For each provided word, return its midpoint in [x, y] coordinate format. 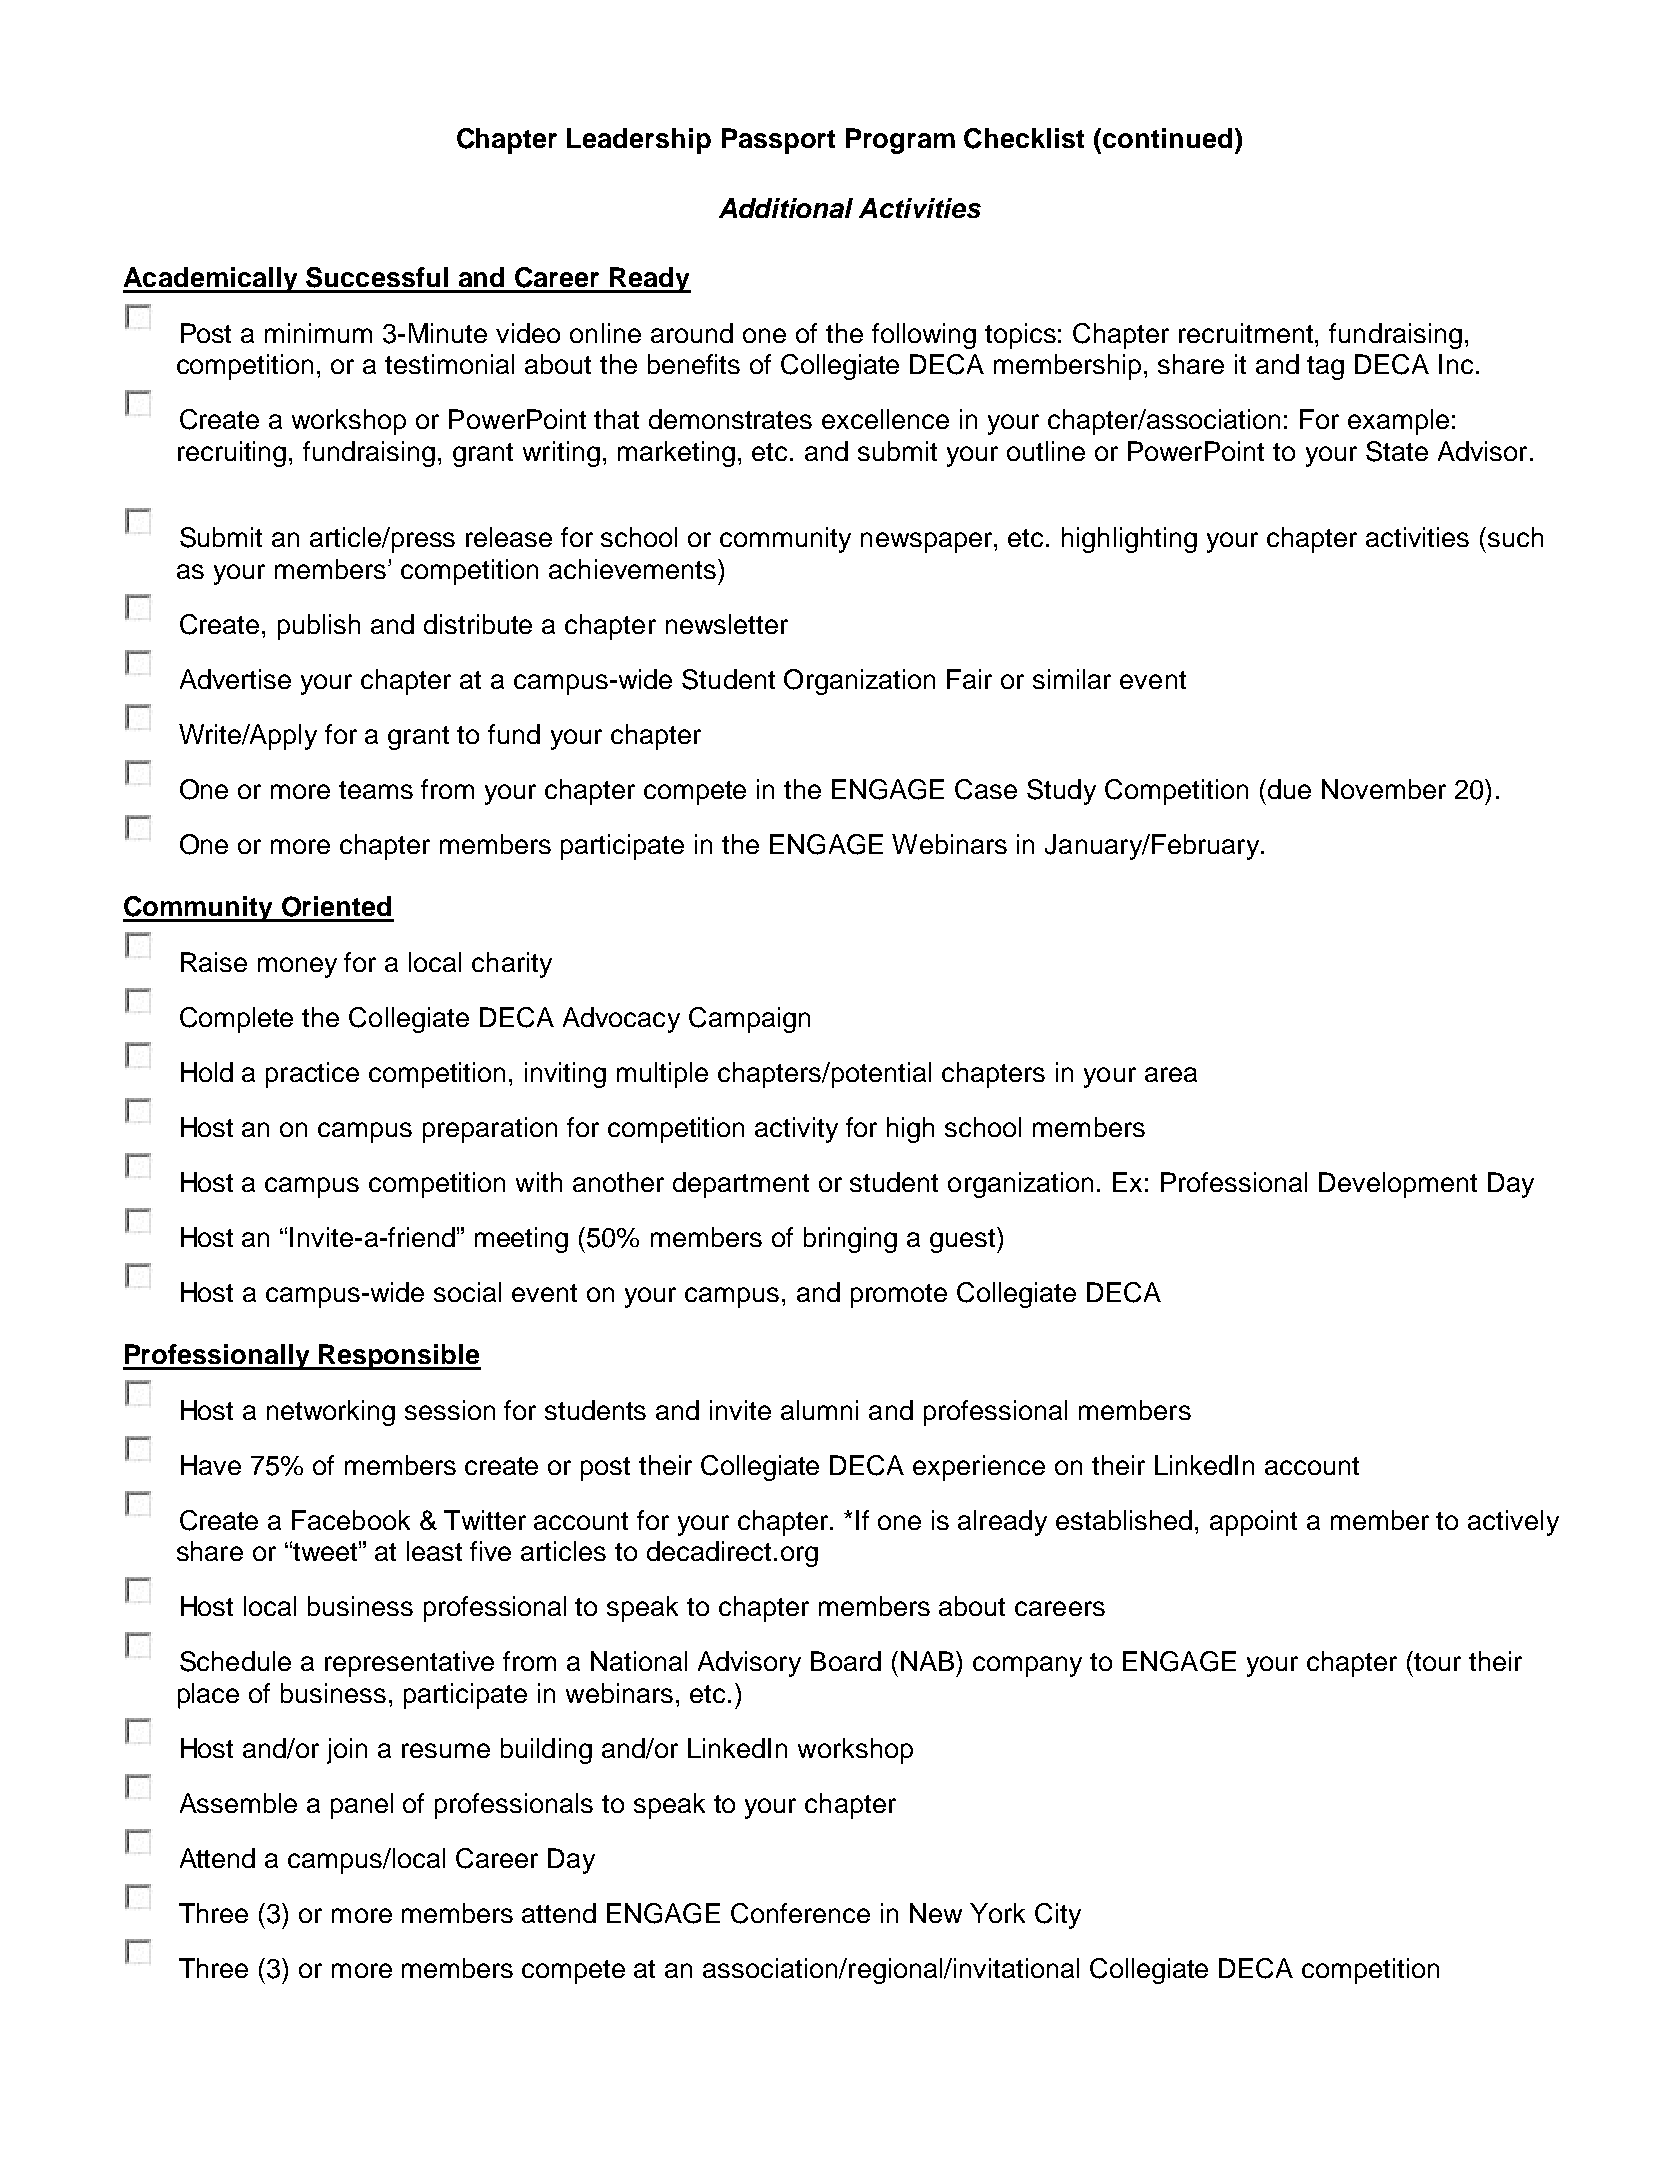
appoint [1253, 1523]
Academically [211, 280]
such [1514, 537]
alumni [819, 1410]
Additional [786, 208]
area [1171, 1074]
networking [331, 1413]
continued [1167, 138]
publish [319, 627]
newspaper [928, 542]
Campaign [749, 1020]
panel [362, 1806]
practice [312, 1075]
